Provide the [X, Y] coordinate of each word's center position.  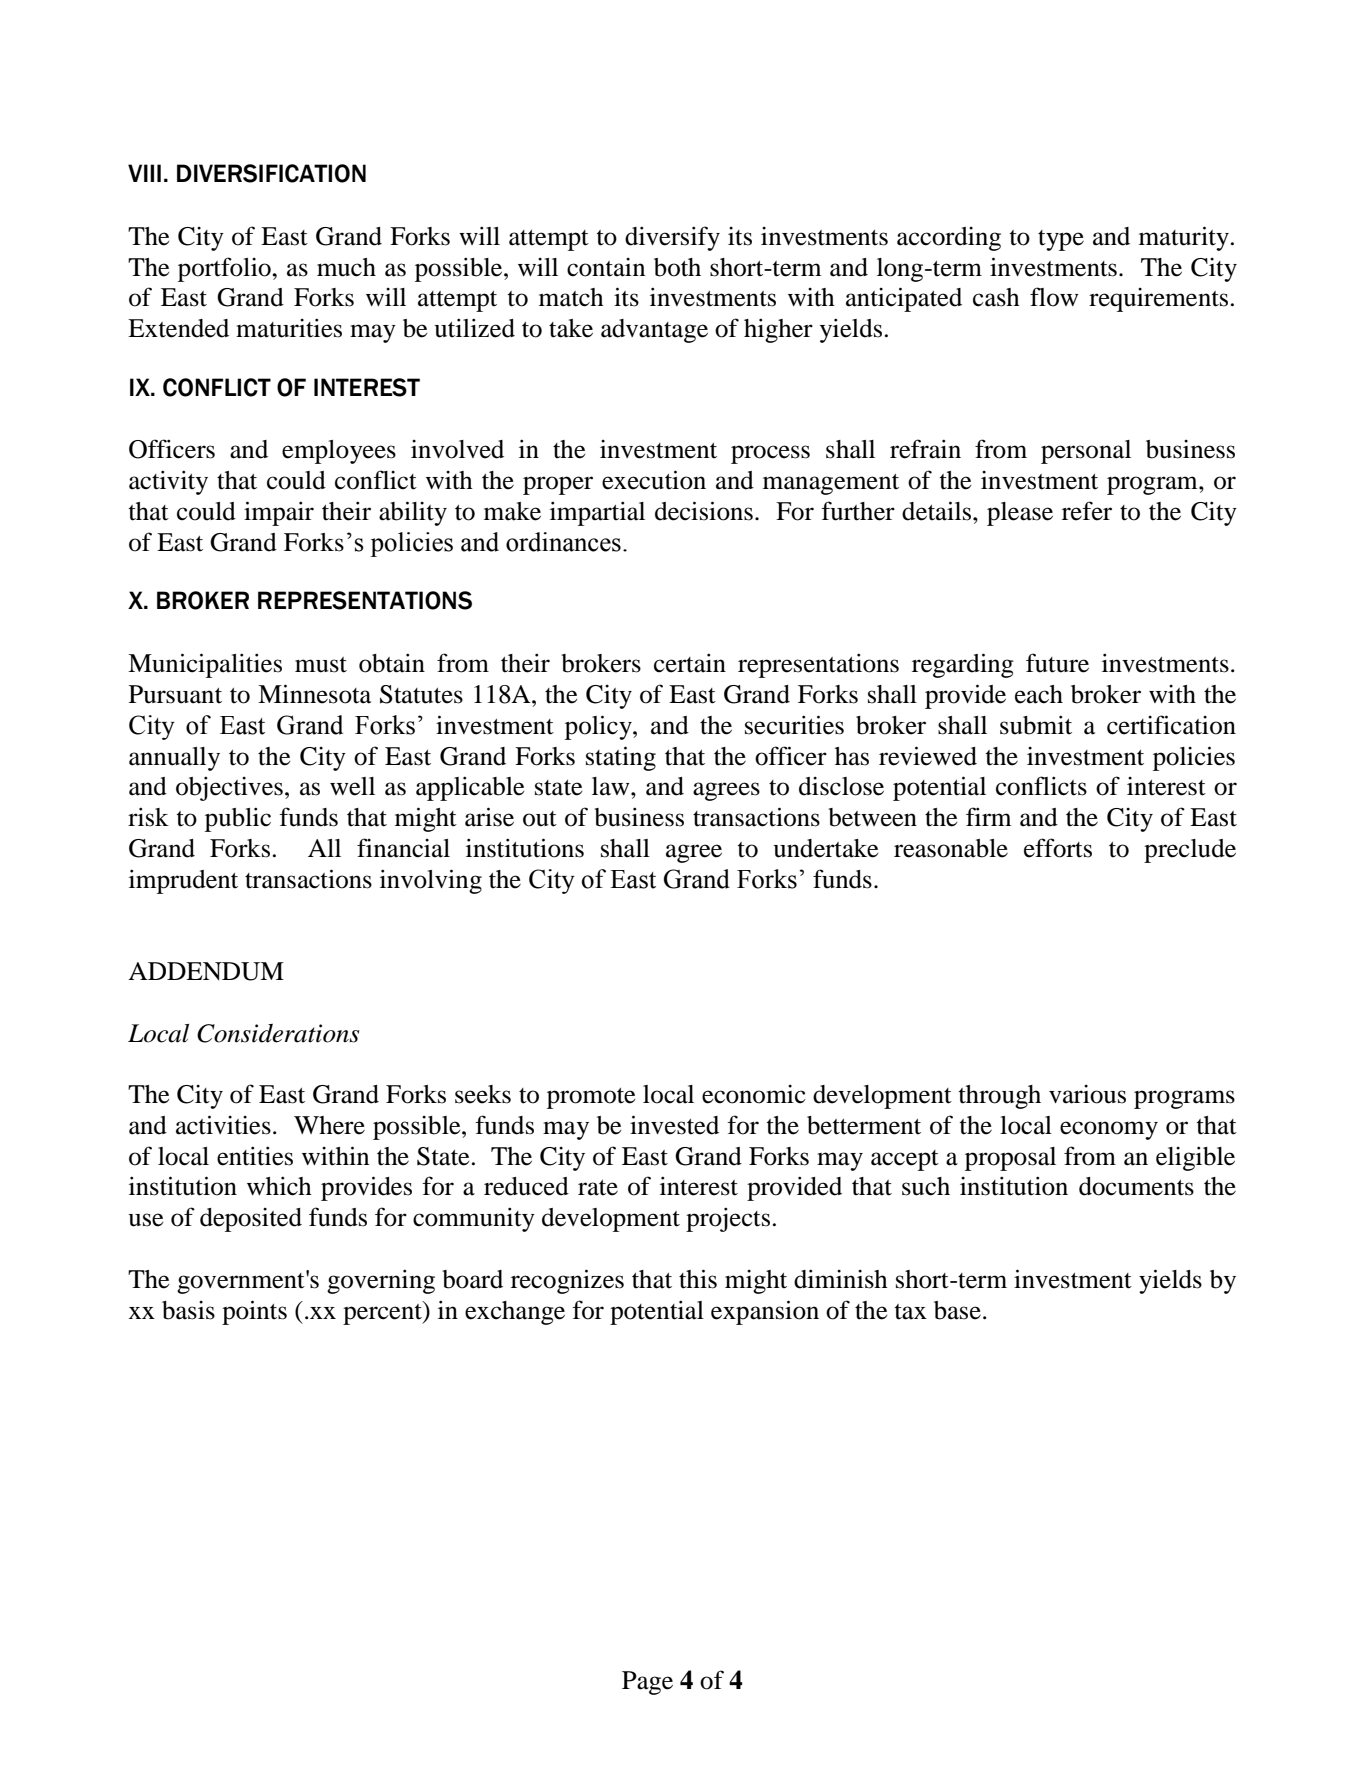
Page [647, 1683]
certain [690, 663]
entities [255, 1156]
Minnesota [314, 694]
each [1039, 694]
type [1061, 240]
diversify [672, 238]
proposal [1010, 1159]
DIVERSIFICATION [271, 173]
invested [674, 1125]
